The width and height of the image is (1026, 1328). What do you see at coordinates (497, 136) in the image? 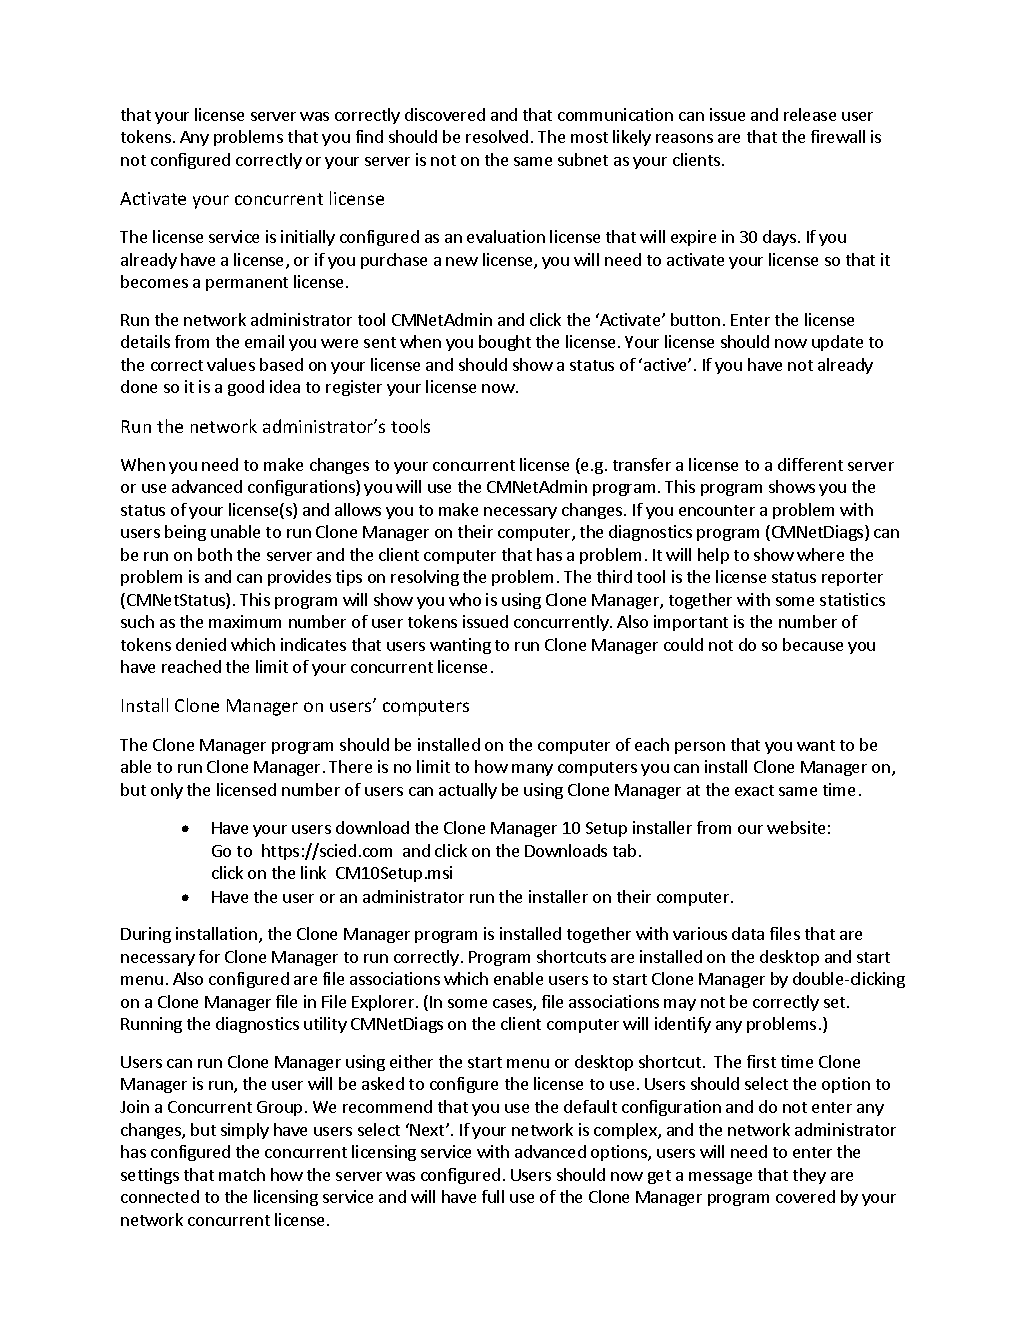
I see `resolved` at bounding box center [497, 136].
